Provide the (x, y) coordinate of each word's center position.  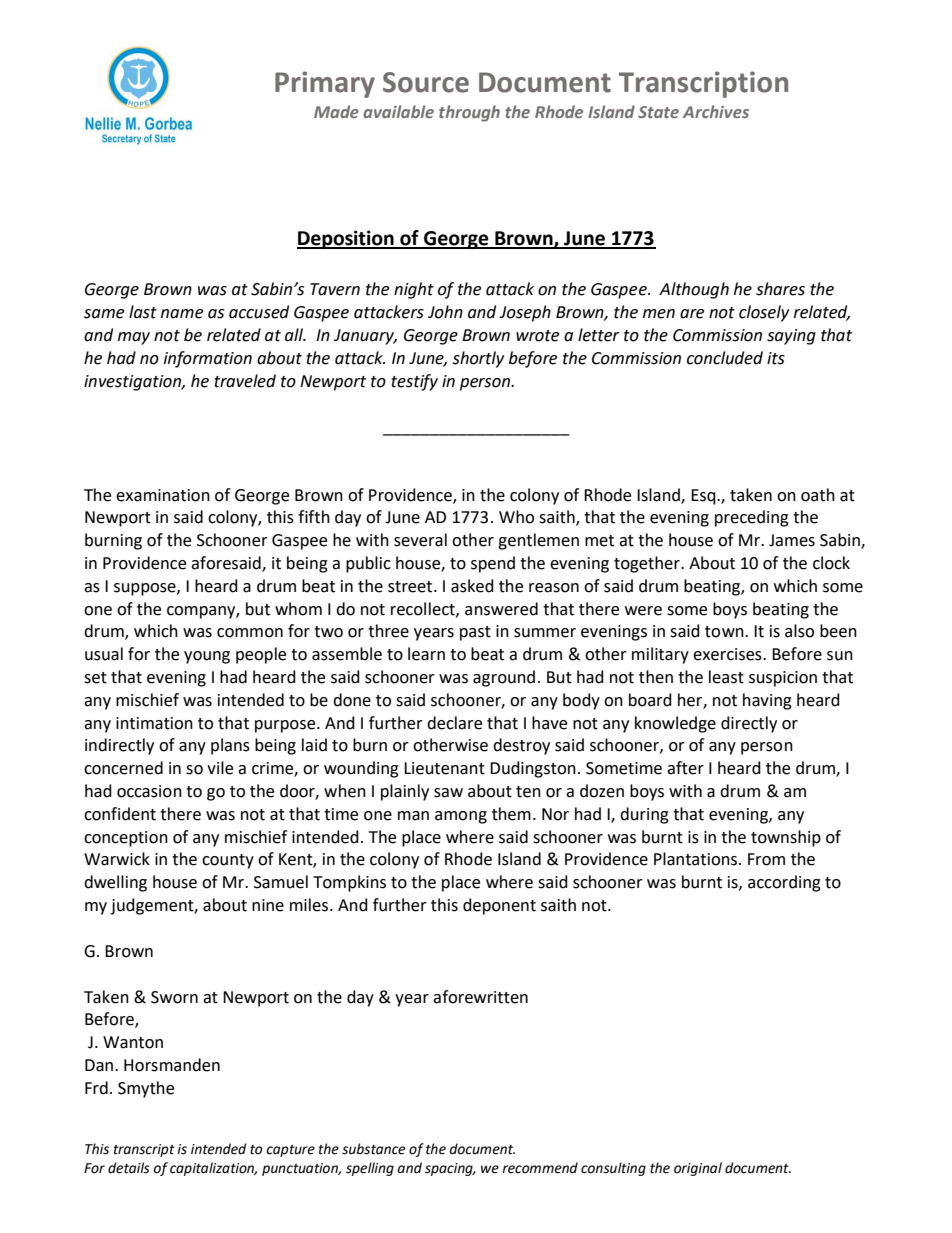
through (469, 113)
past (475, 633)
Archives (716, 111)
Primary (325, 84)
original (698, 1169)
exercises (728, 654)
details (129, 1168)
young (207, 657)
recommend (540, 1168)
